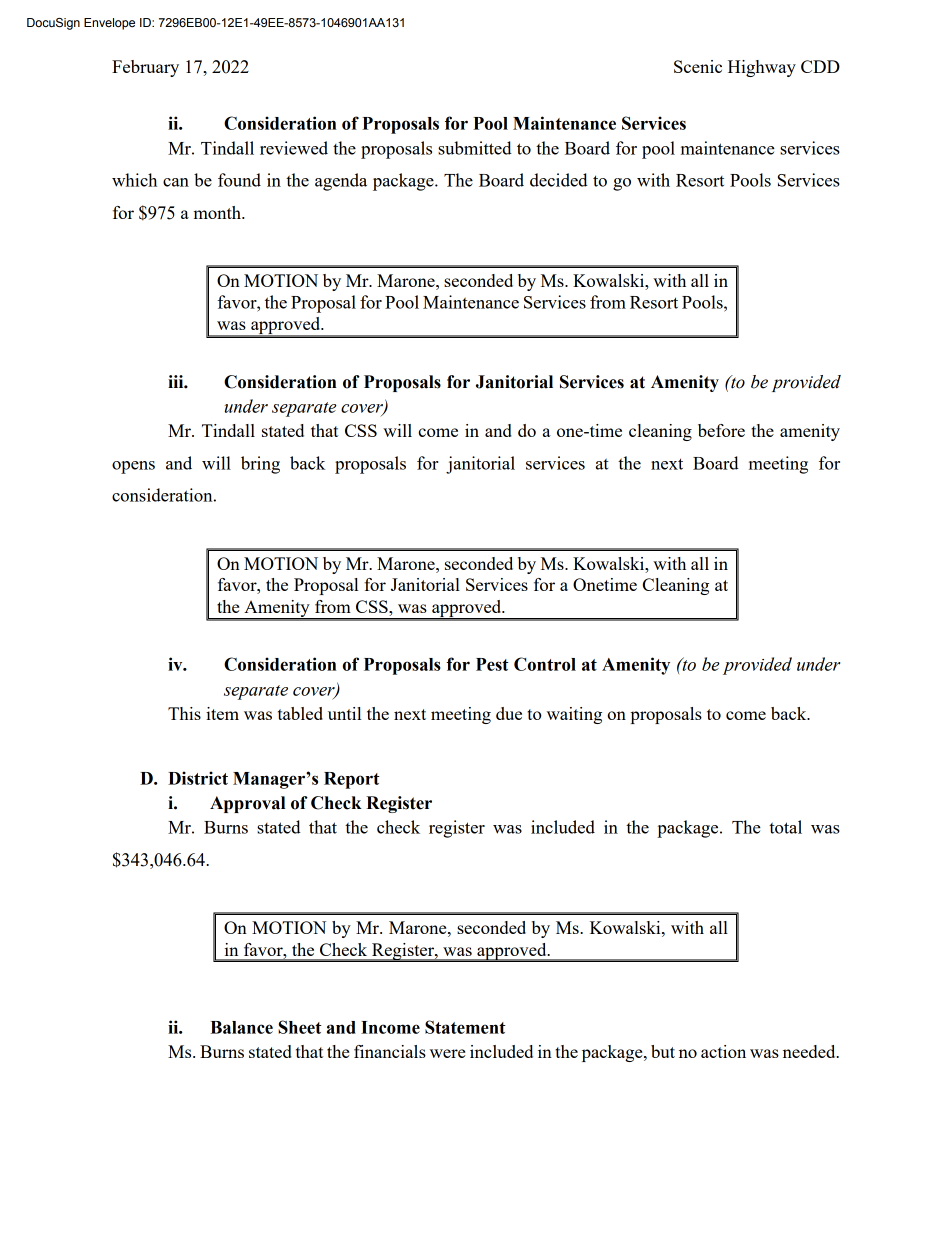 This image has height=1233, width=952. Describe the element at coordinates (241, 1027) in the image. I see `Balance` at that location.
